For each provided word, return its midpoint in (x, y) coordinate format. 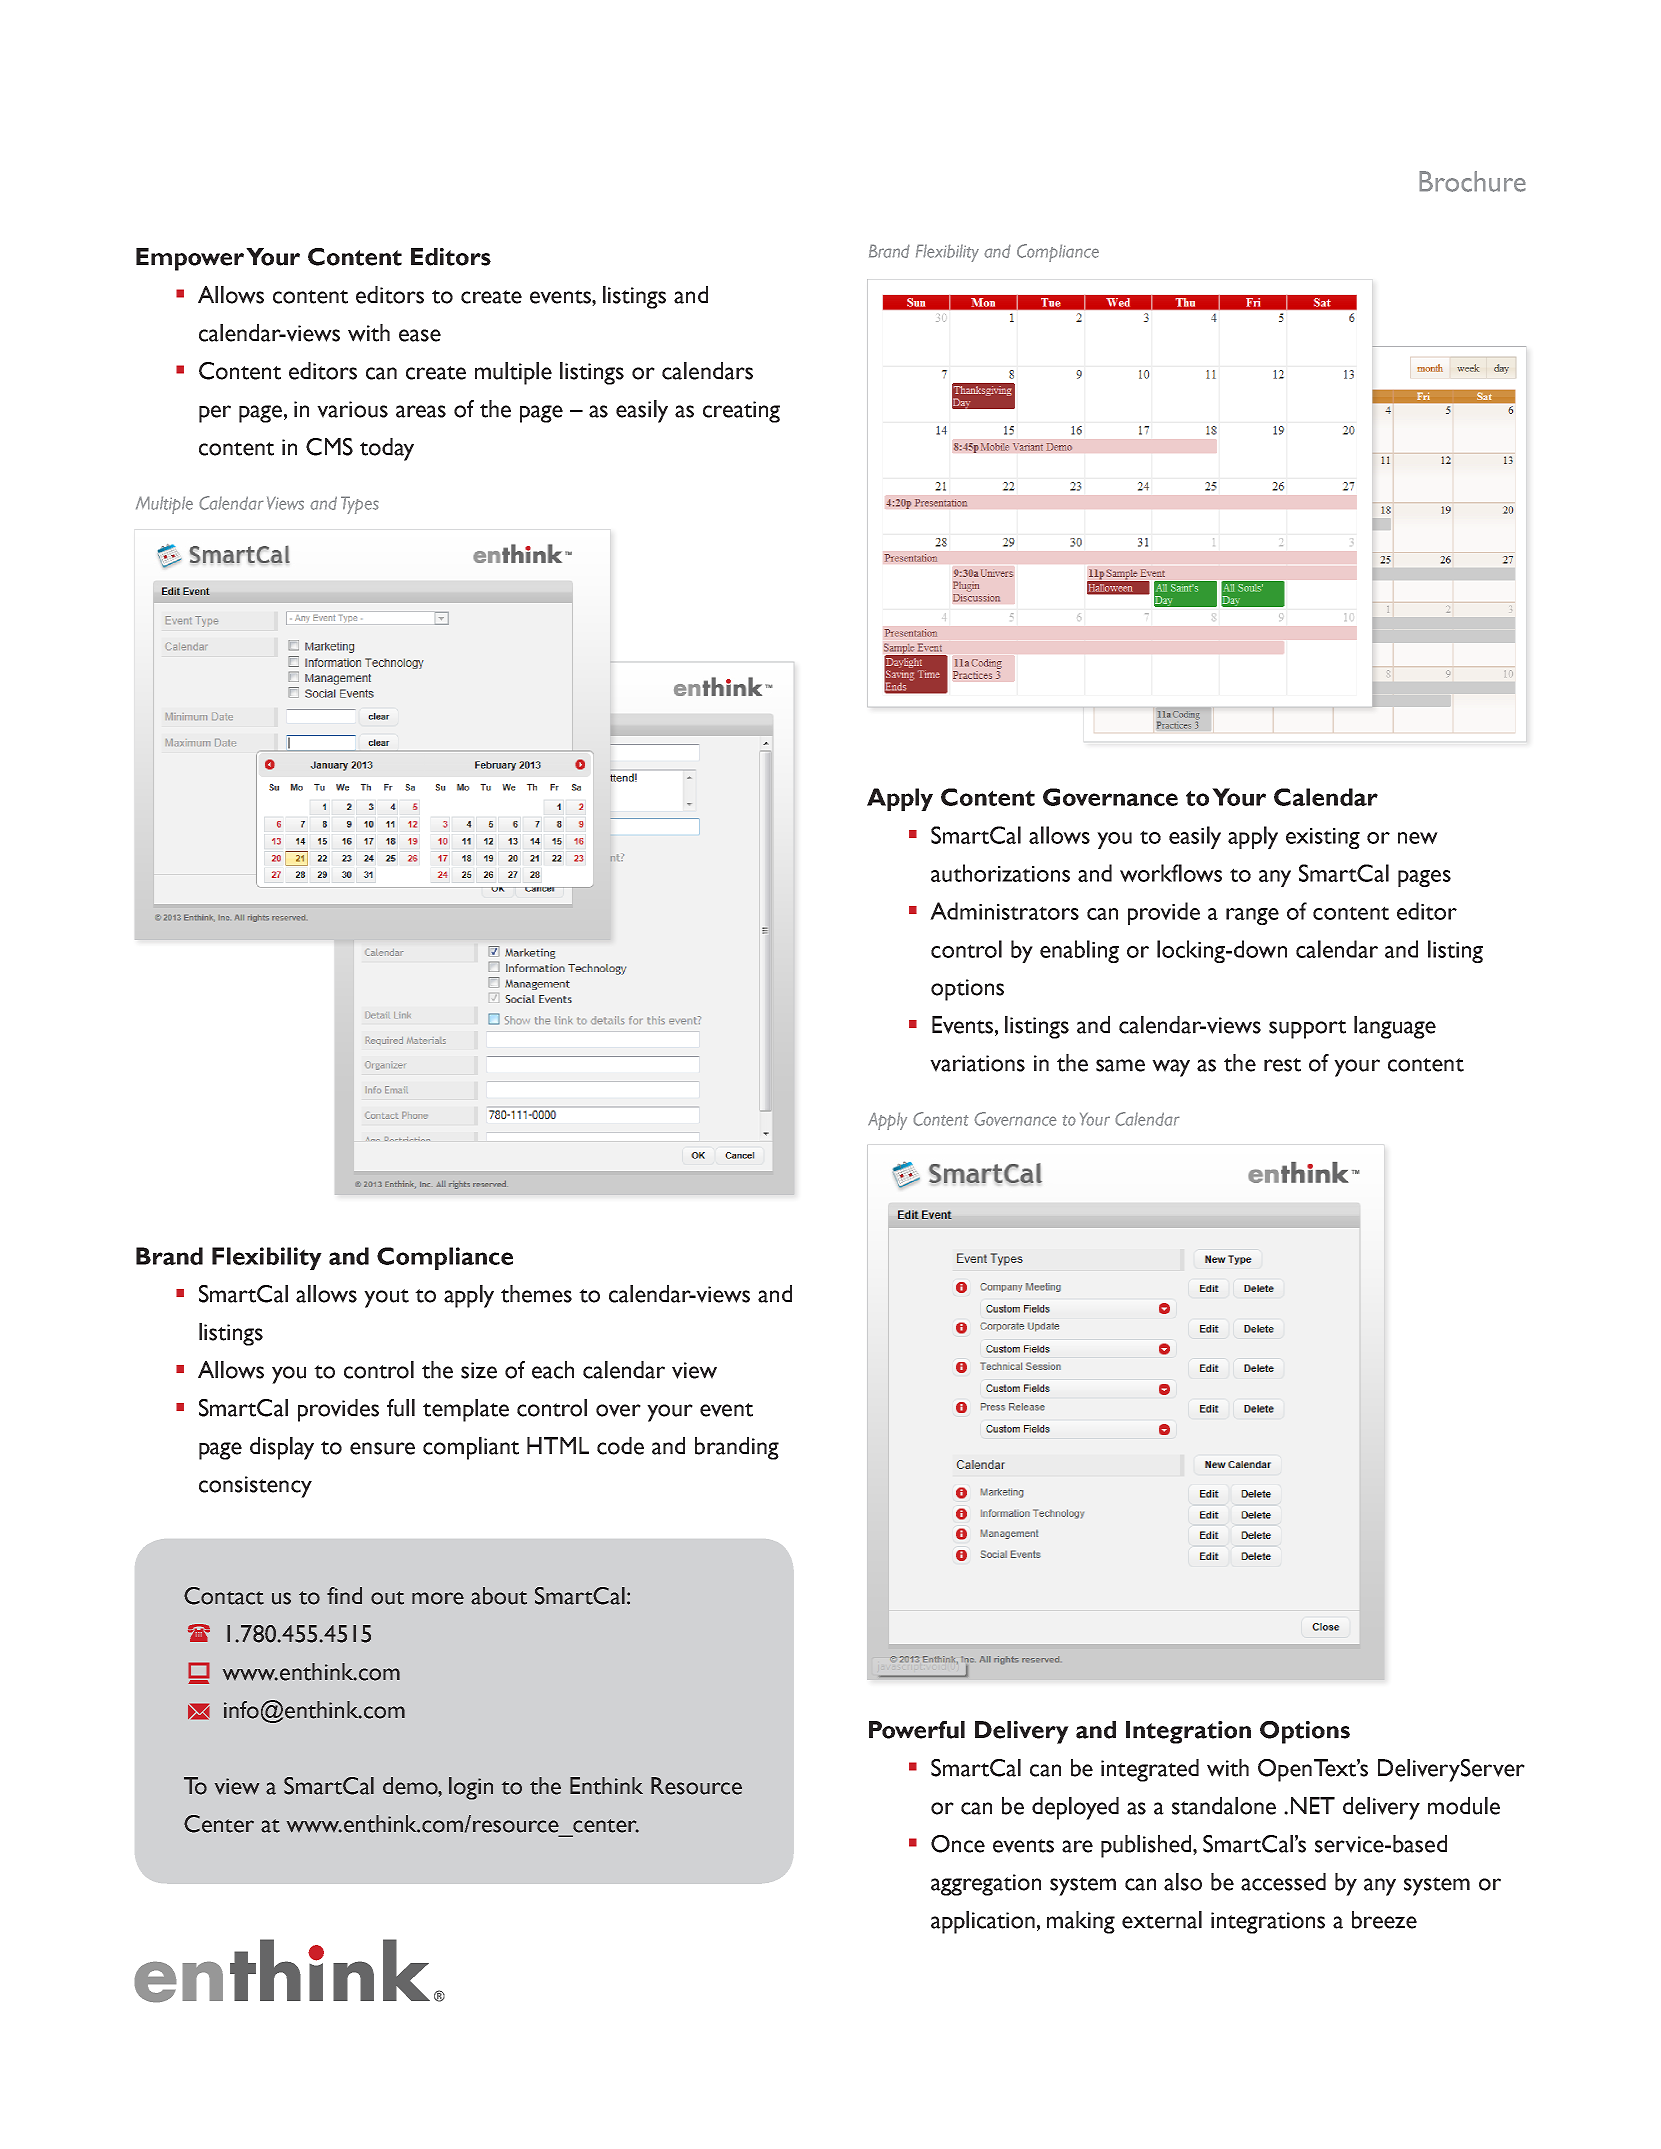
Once (958, 1844)
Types (360, 505)
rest (1282, 1065)
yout (386, 1298)
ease (420, 335)
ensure (382, 1448)
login (471, 1788)
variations (977, 1063)
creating (741, 412)
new (1418, 838)
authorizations (1000, 873)
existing (1323, 838)
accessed (1283, 1882)
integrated (1150, 1770)
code (620, 1446)
